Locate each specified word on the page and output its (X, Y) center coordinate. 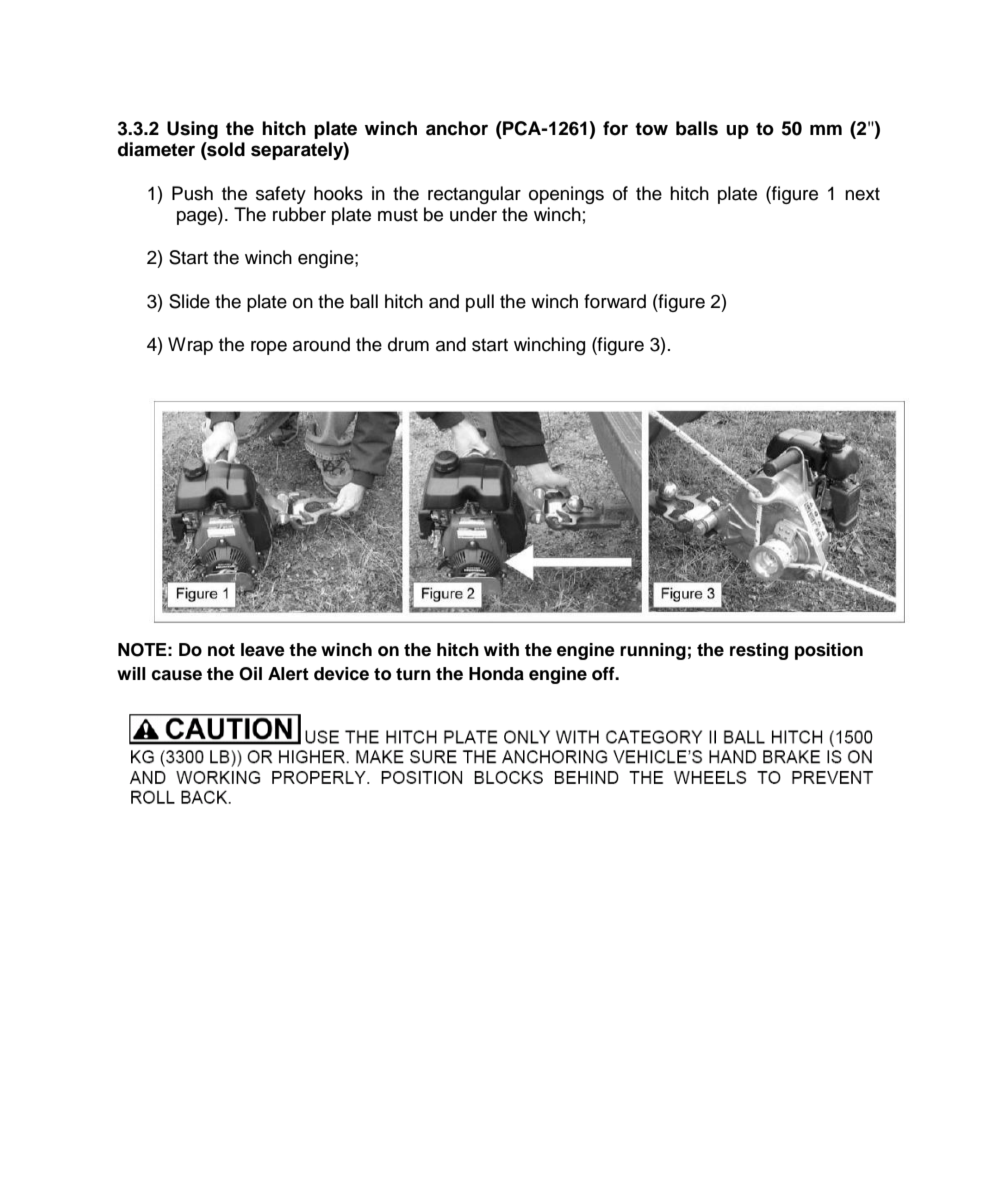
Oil (250, 674)
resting (759, 651)
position (829, 651)
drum (408, 344)
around (321, 344)
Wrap (190, 346)
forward (615, 301)
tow (651, 129)
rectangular (474, 195)
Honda (496, 674)
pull (480, 303)
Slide (189, 301)
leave (263, 650)
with (501, 649)
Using (192, 130)
